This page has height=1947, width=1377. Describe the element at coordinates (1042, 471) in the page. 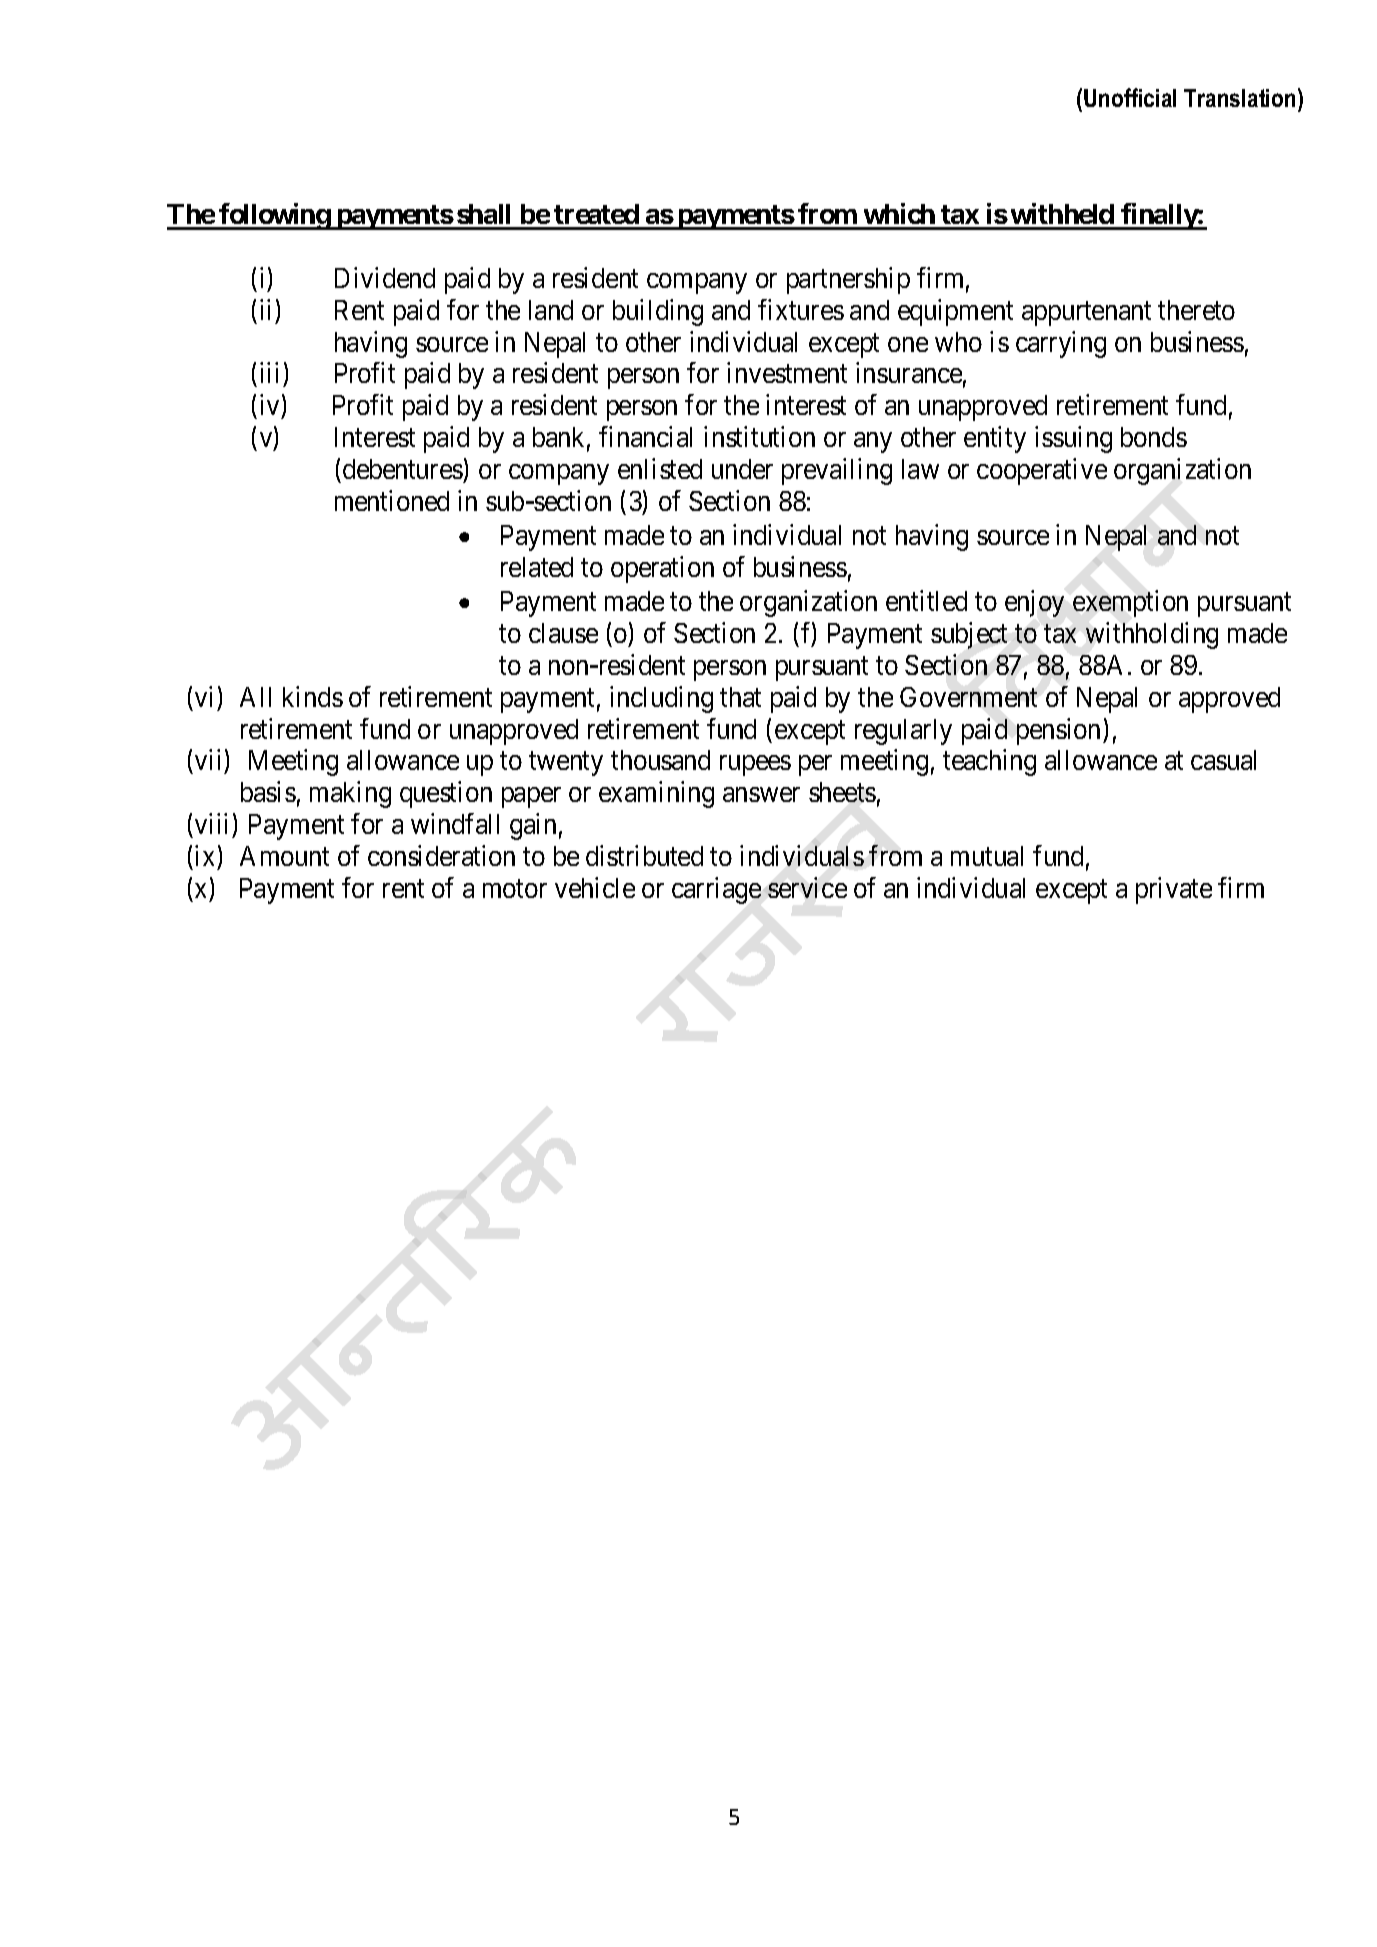

I see `cooperative` at that location.
